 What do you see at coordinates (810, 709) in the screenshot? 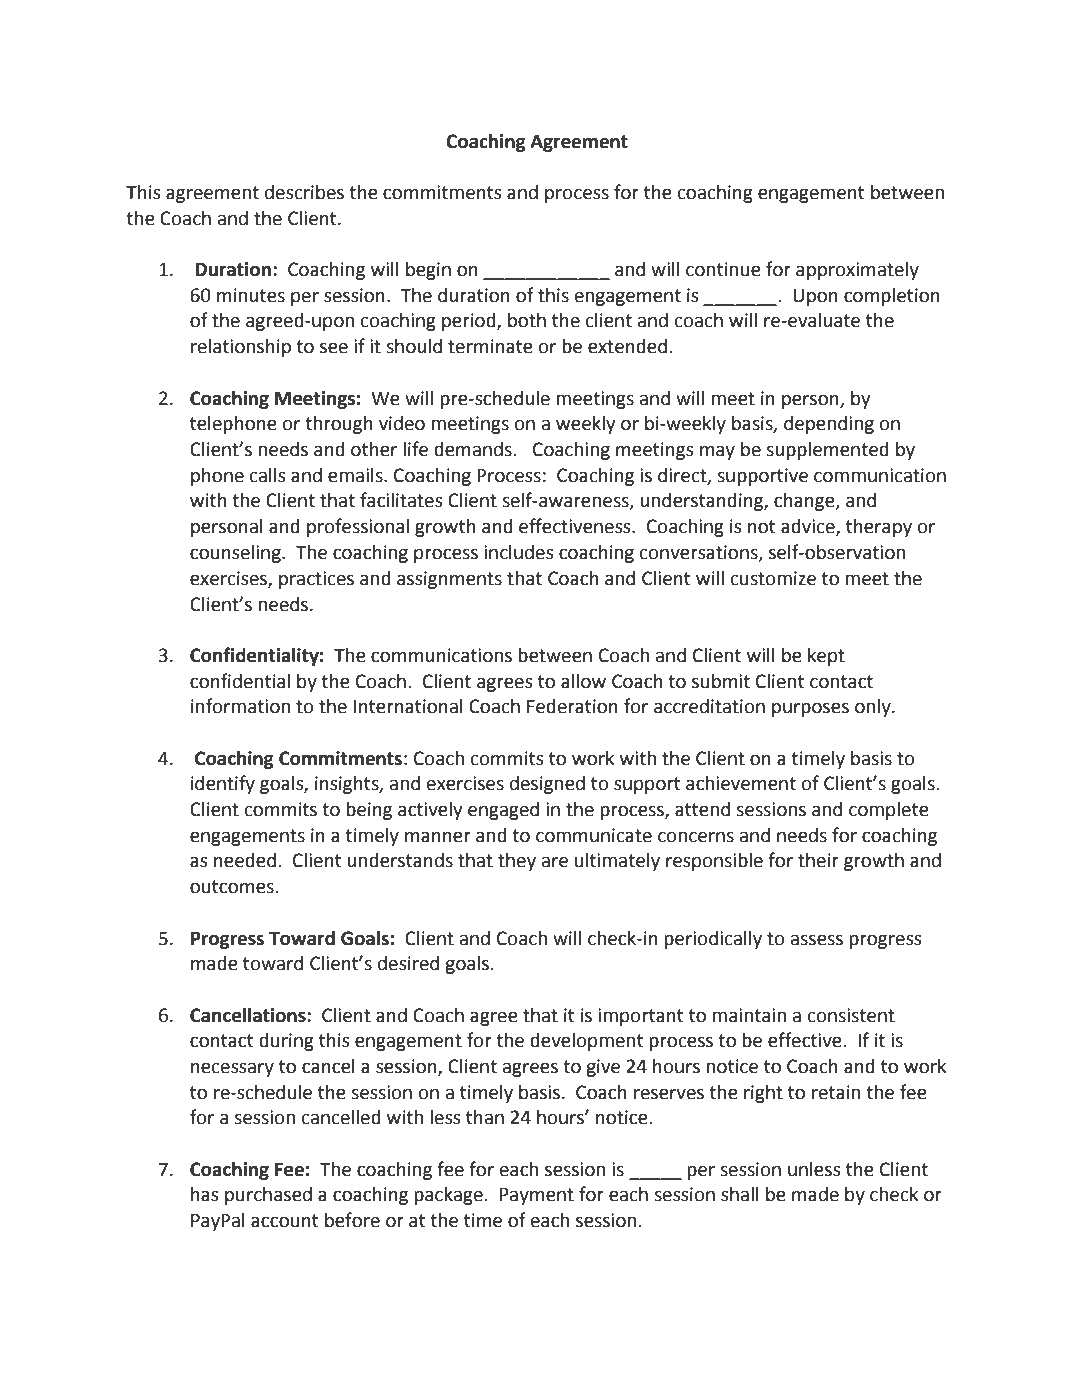
I see `purposes` at bounding box center [810, 709].
